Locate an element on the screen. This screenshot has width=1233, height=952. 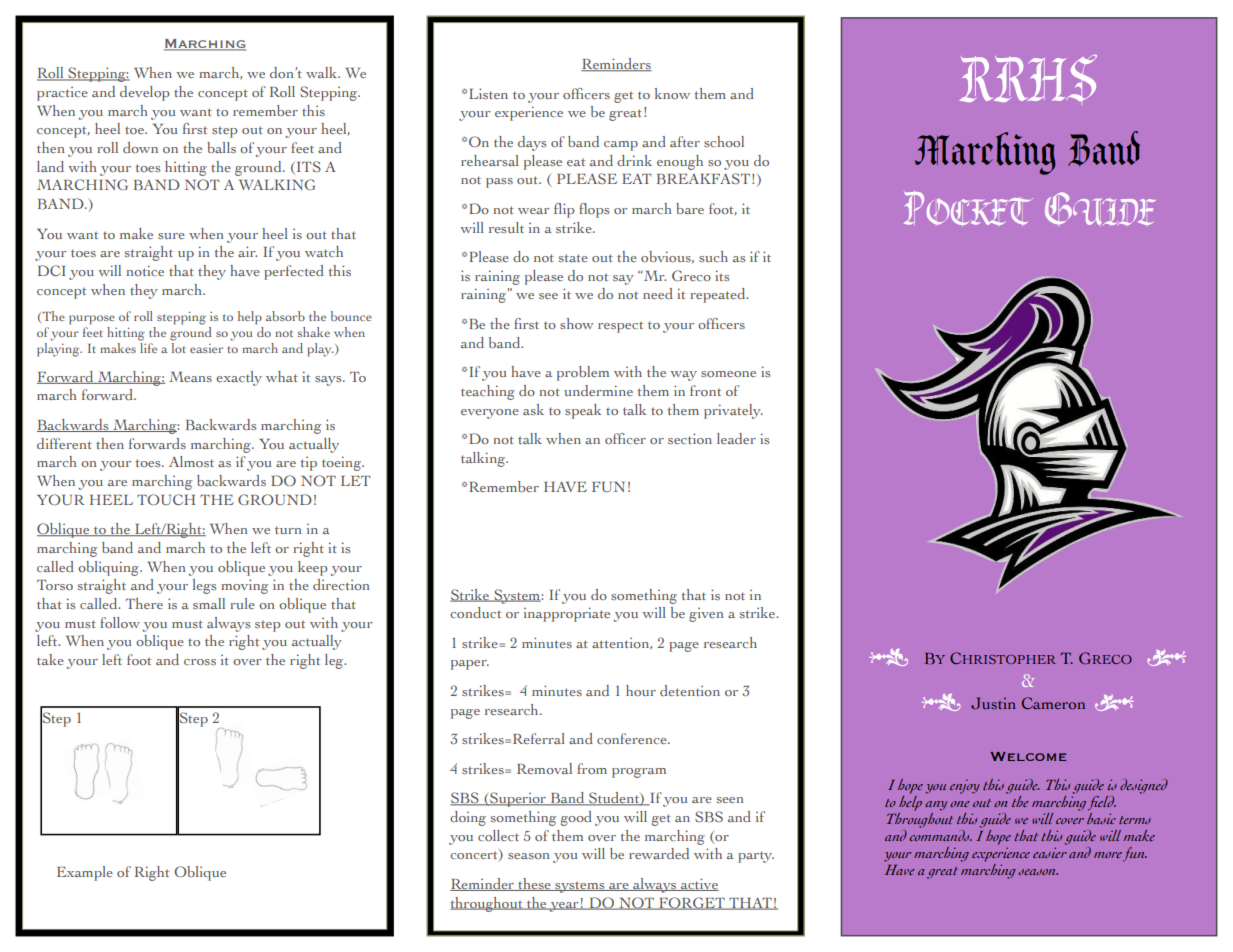
Example is located at coordinates (85, 873).
